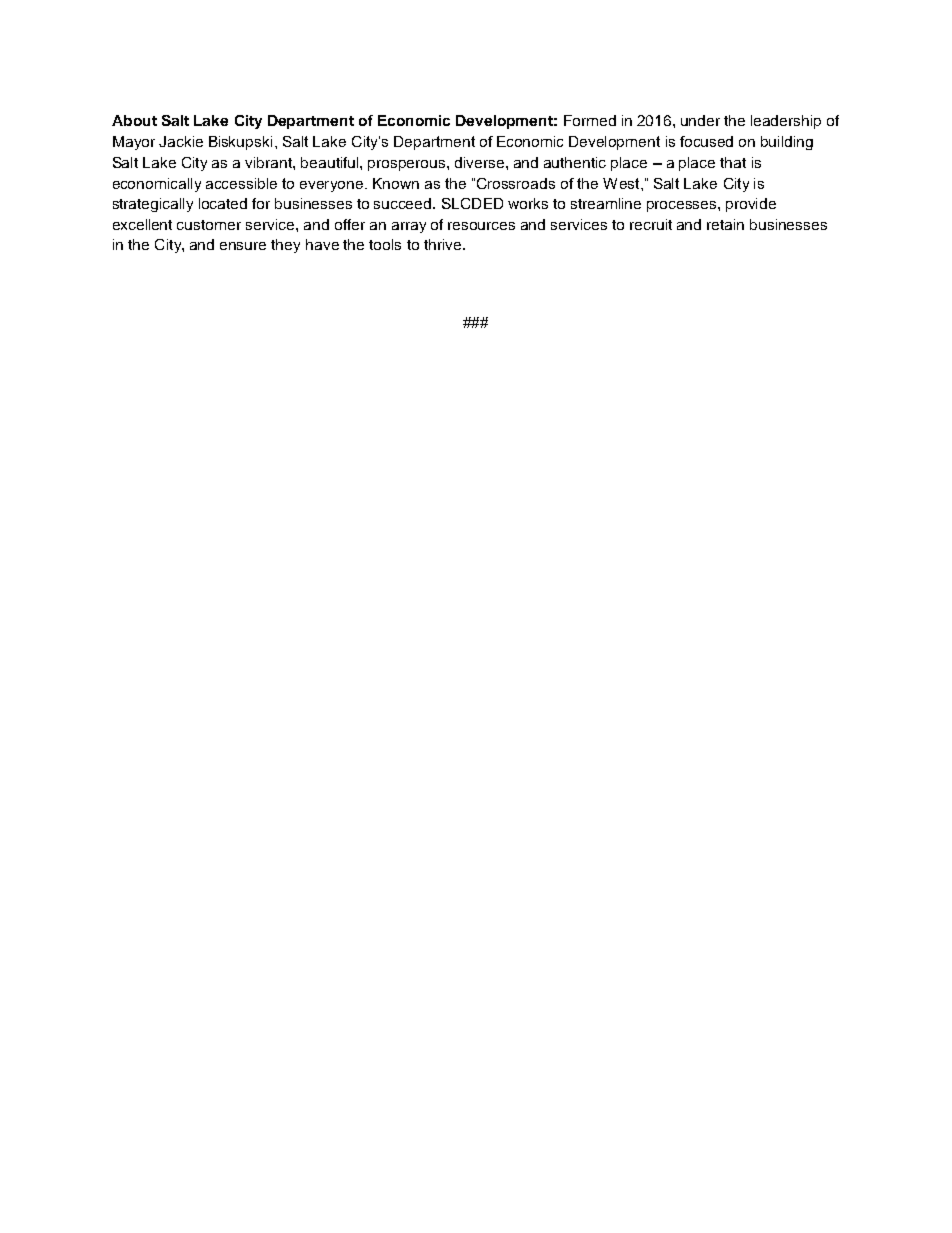  What do you see at coordinates (243, 246) in the screenshot?
I see `ensure` at bounding box center [243, 246].
